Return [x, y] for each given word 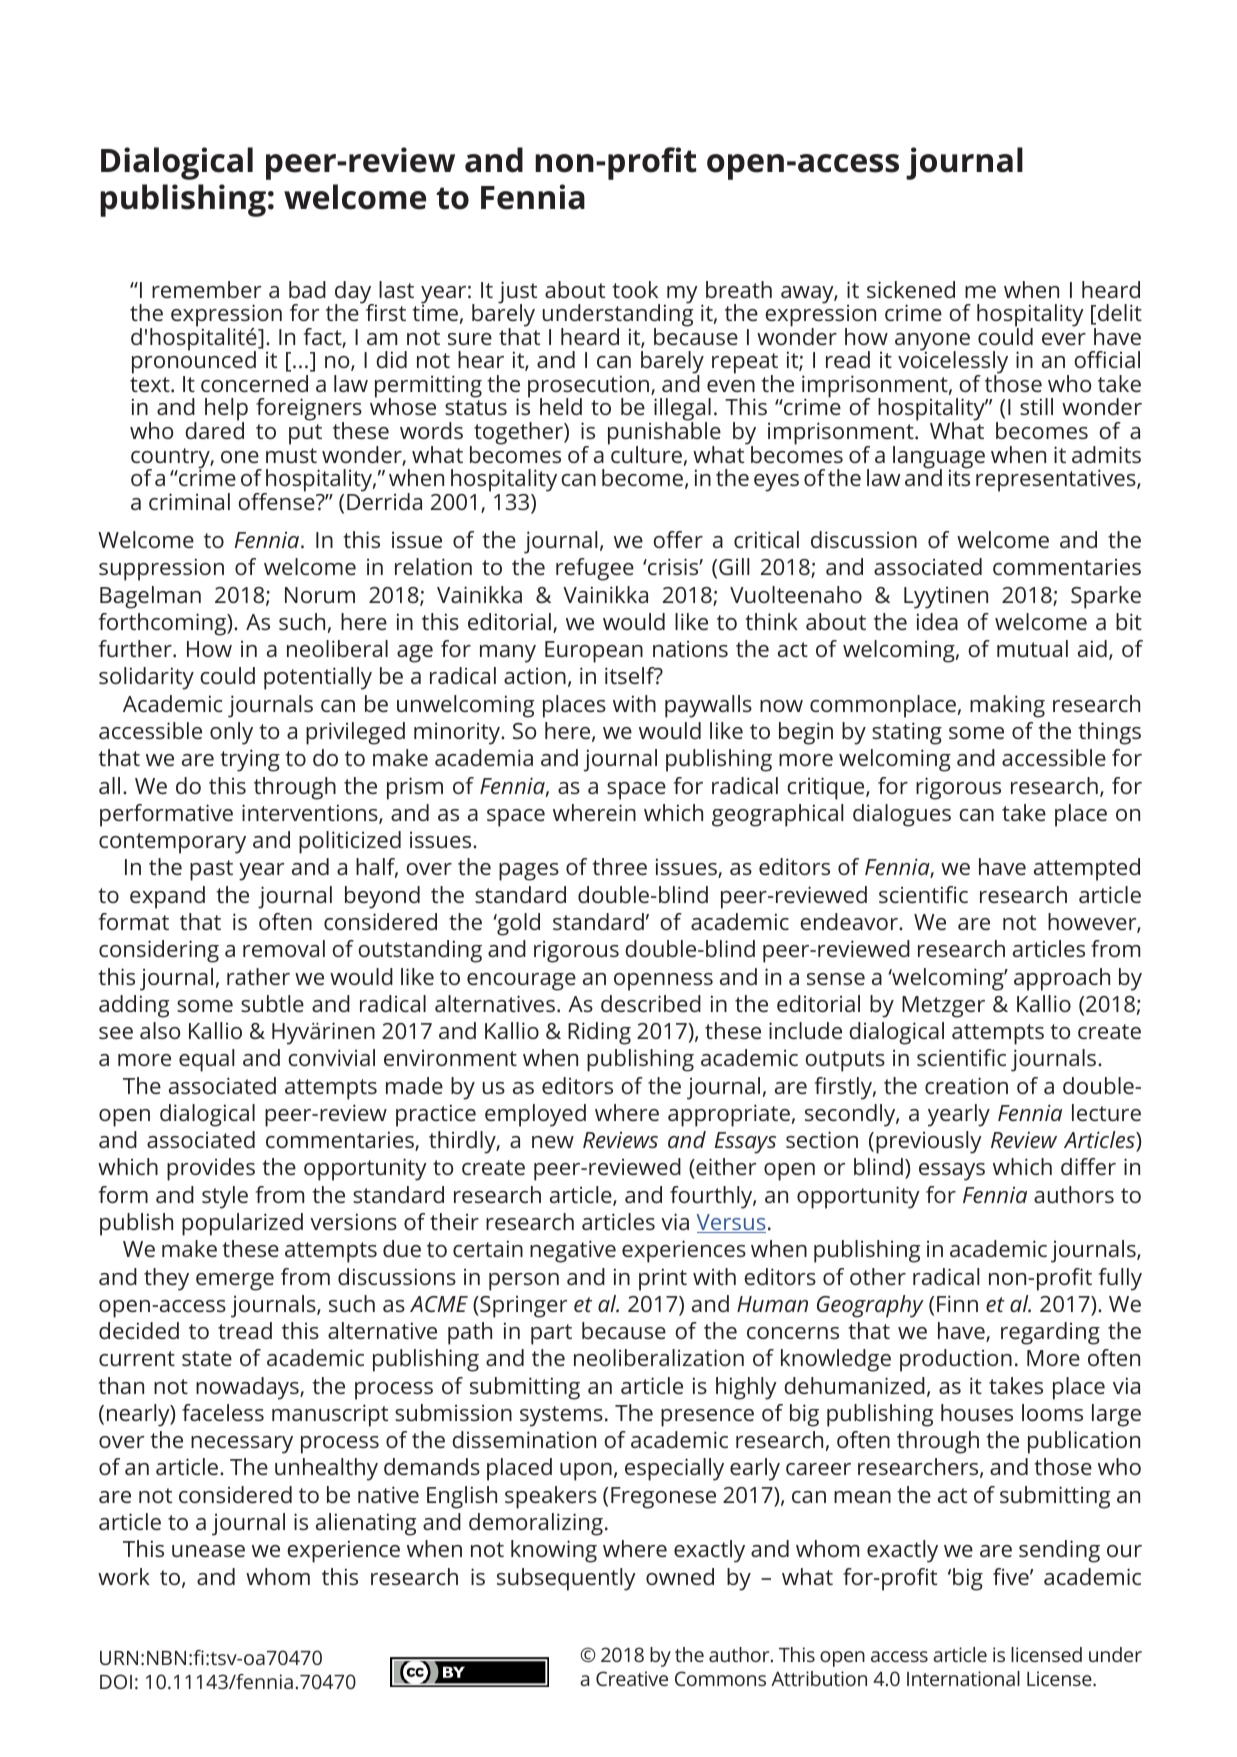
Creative [632, 1678]
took [635, 289]
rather [258, 976]
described [651, 1003]
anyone [932, 343]
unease [208, 1551]
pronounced [194, 363]
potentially [318, 678]
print [663, 1279]
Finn [957, 1303]
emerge [235, 1282]
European [594, 652]
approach [1062, 979]
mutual [1032, 648]
